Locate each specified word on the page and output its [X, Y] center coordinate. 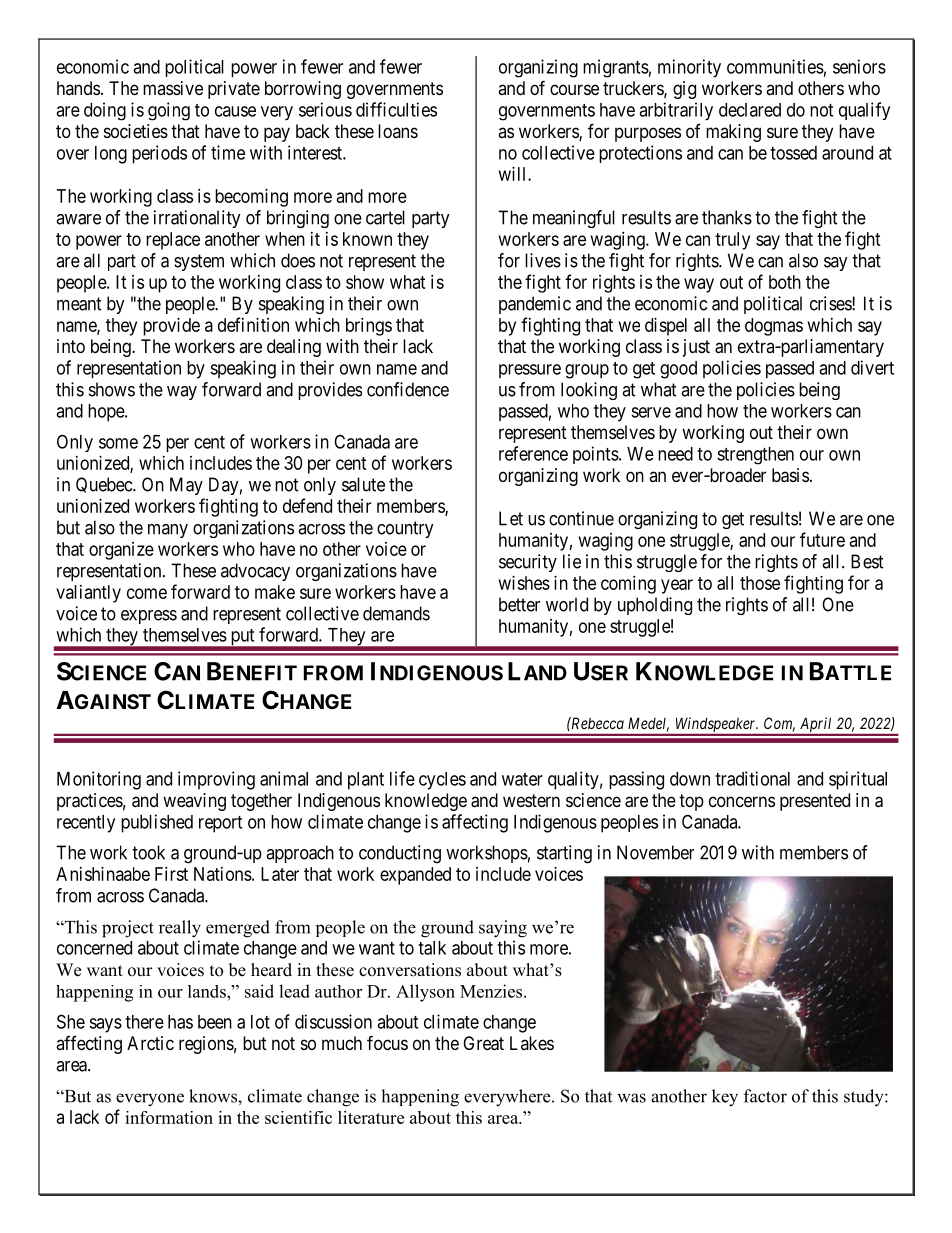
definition [253, 324]
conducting [400, 854]
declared [750, 110]
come [147, 593]
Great [483, 1043]
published [157, 823]
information [169, 1117]
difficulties [396, 109]
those [760, 583]
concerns [742, 801]
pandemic [535, 305]
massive [173, 88]
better [519, 604]
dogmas [774, 327]
